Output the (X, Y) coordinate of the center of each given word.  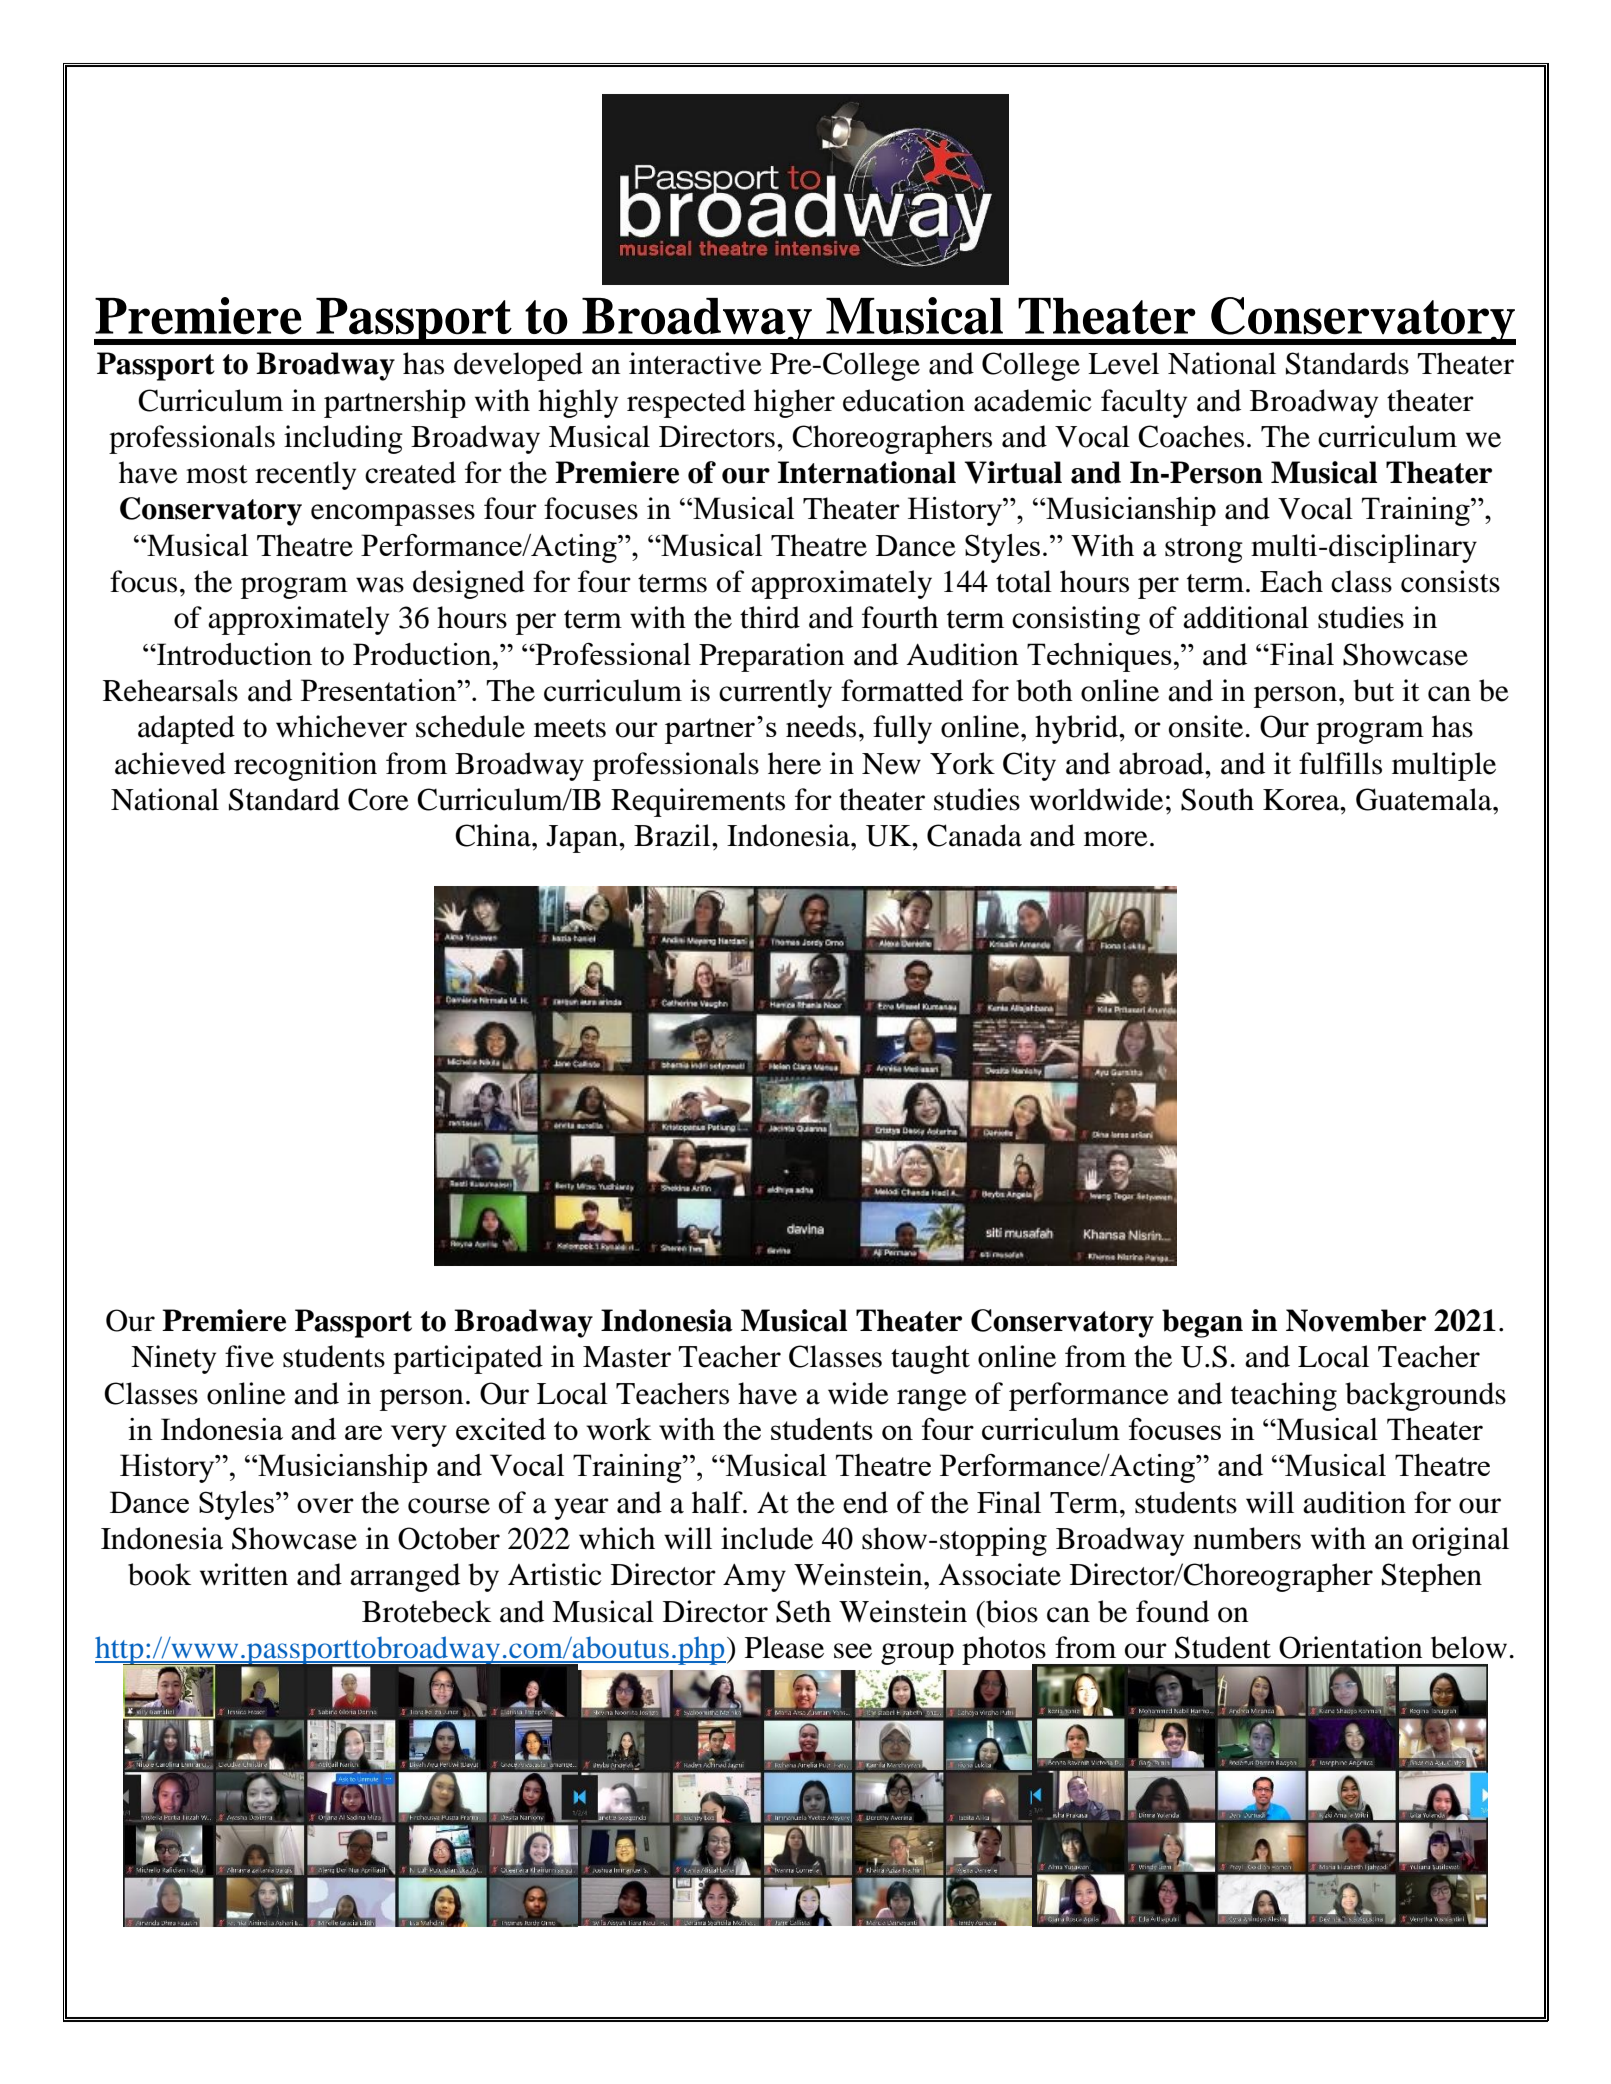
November (1356, 1320)
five (249, 1356)
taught (930, 1359)
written (244, 1574)
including (343, 439)
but (1373, 690)
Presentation (380, 690)
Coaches (1191, 436)
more (1116, 839)
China (494, 835)
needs (821, 726)
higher (794, 403)
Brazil (673, 835)
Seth (803, 1611)
